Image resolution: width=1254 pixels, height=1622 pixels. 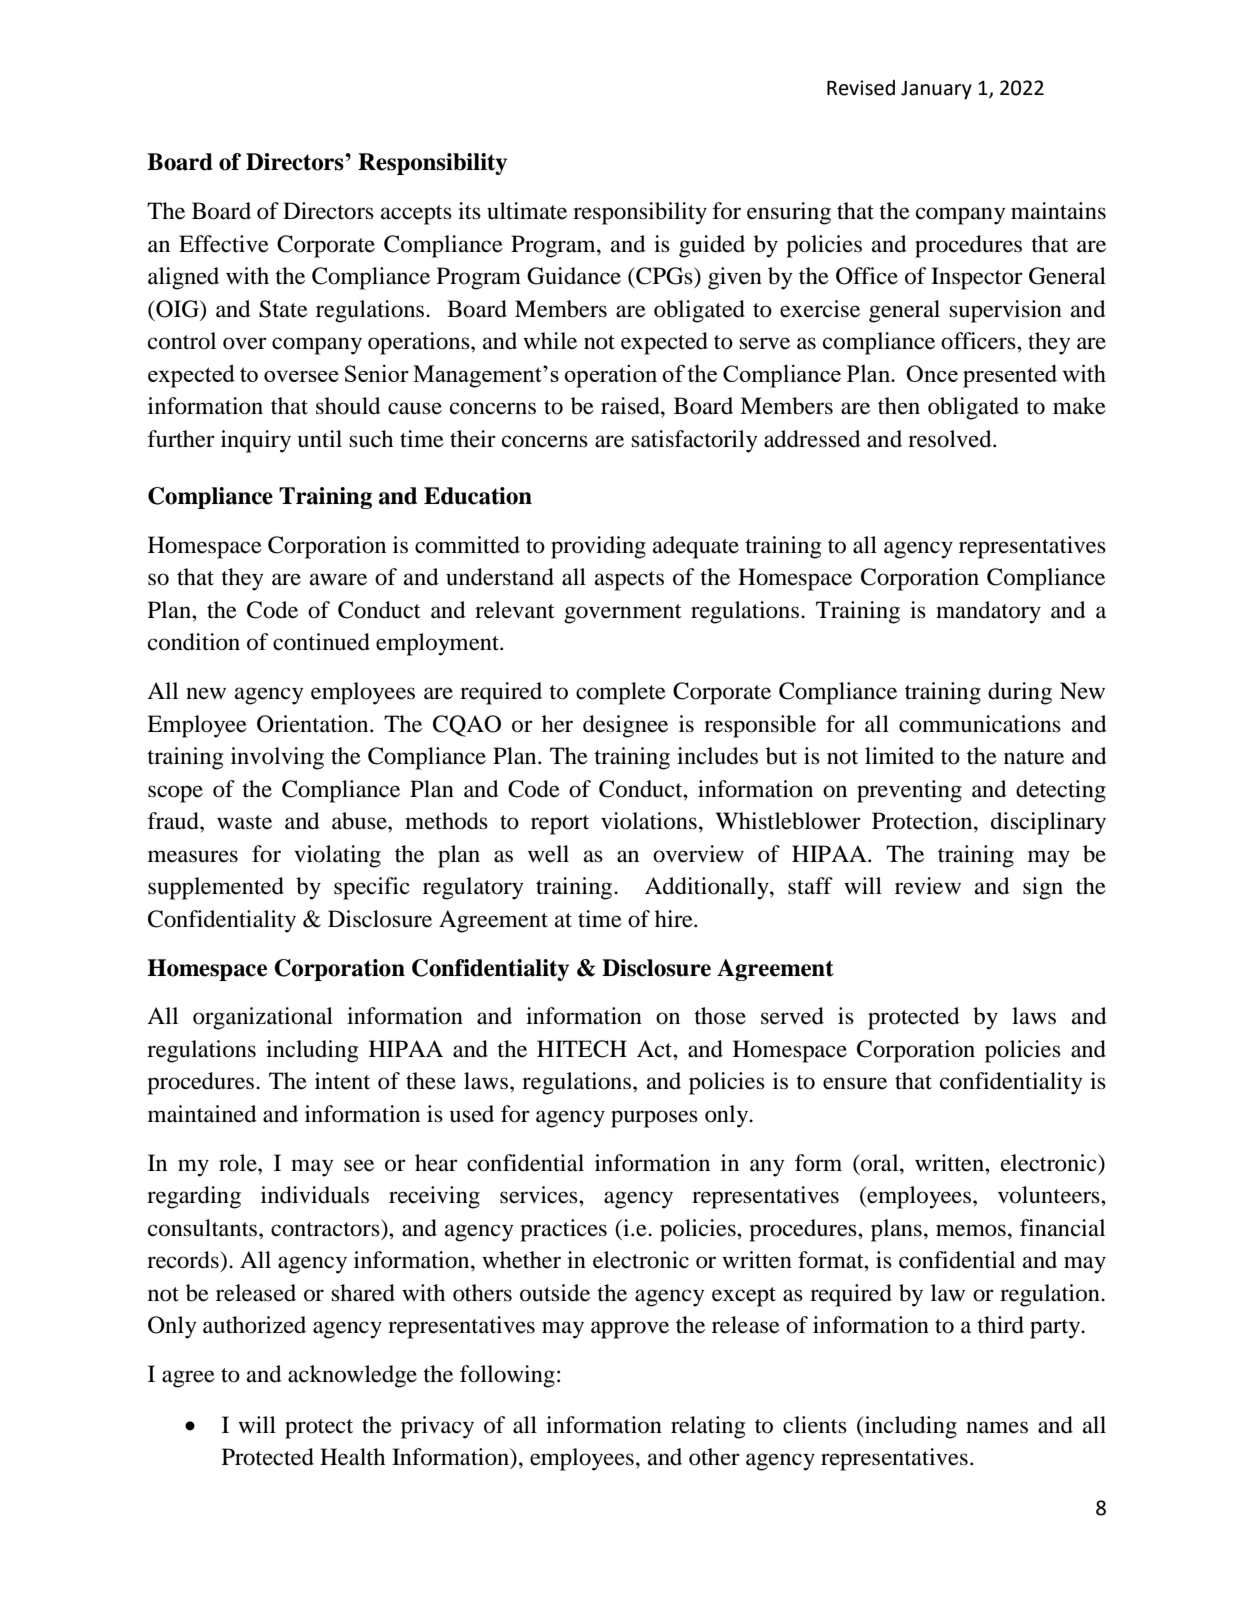 I want to click on presented, so click(x=1010, y=376).
